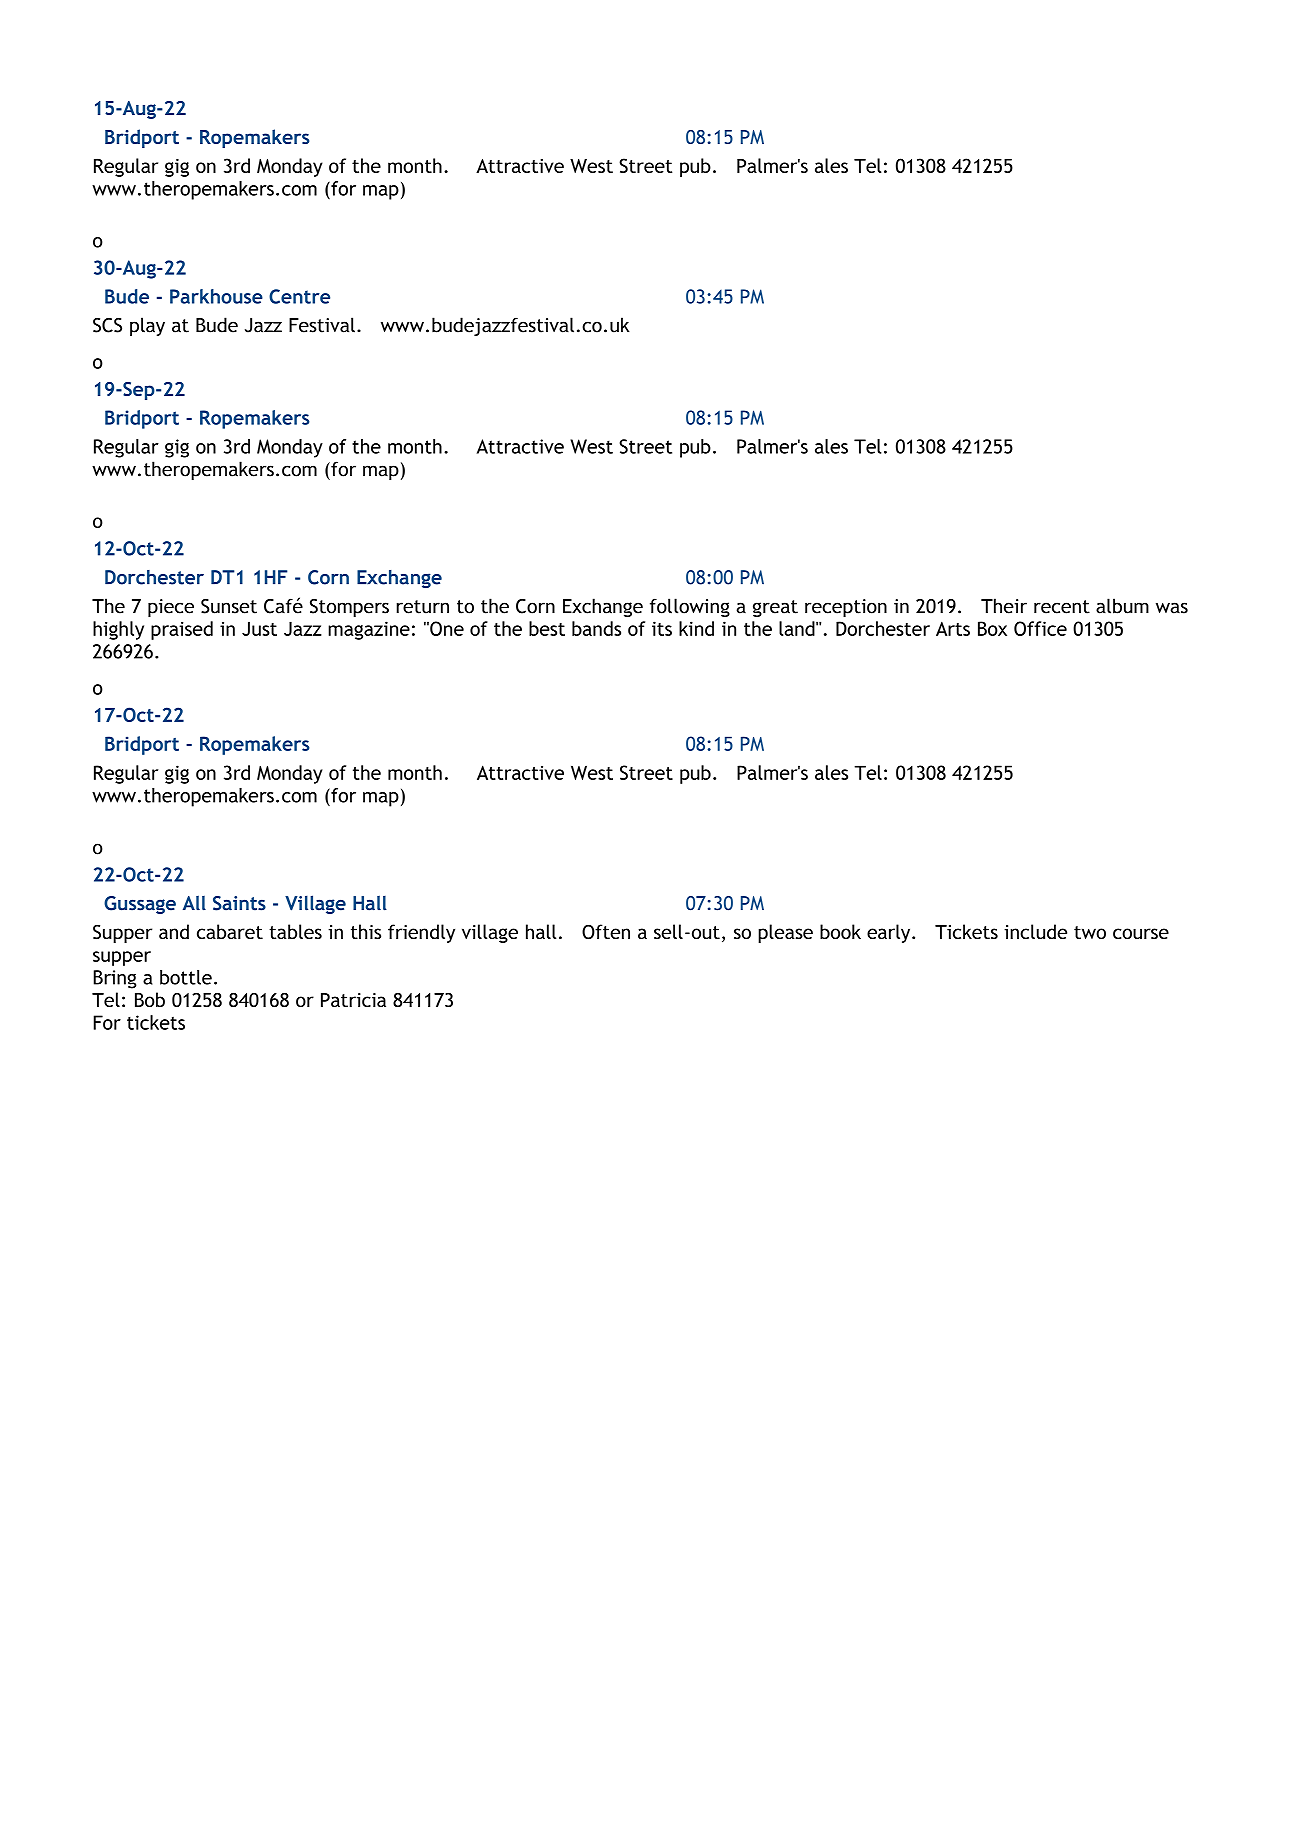  Describe the element at coordinates (171, 608) in the document. I see `piece` at that location.
